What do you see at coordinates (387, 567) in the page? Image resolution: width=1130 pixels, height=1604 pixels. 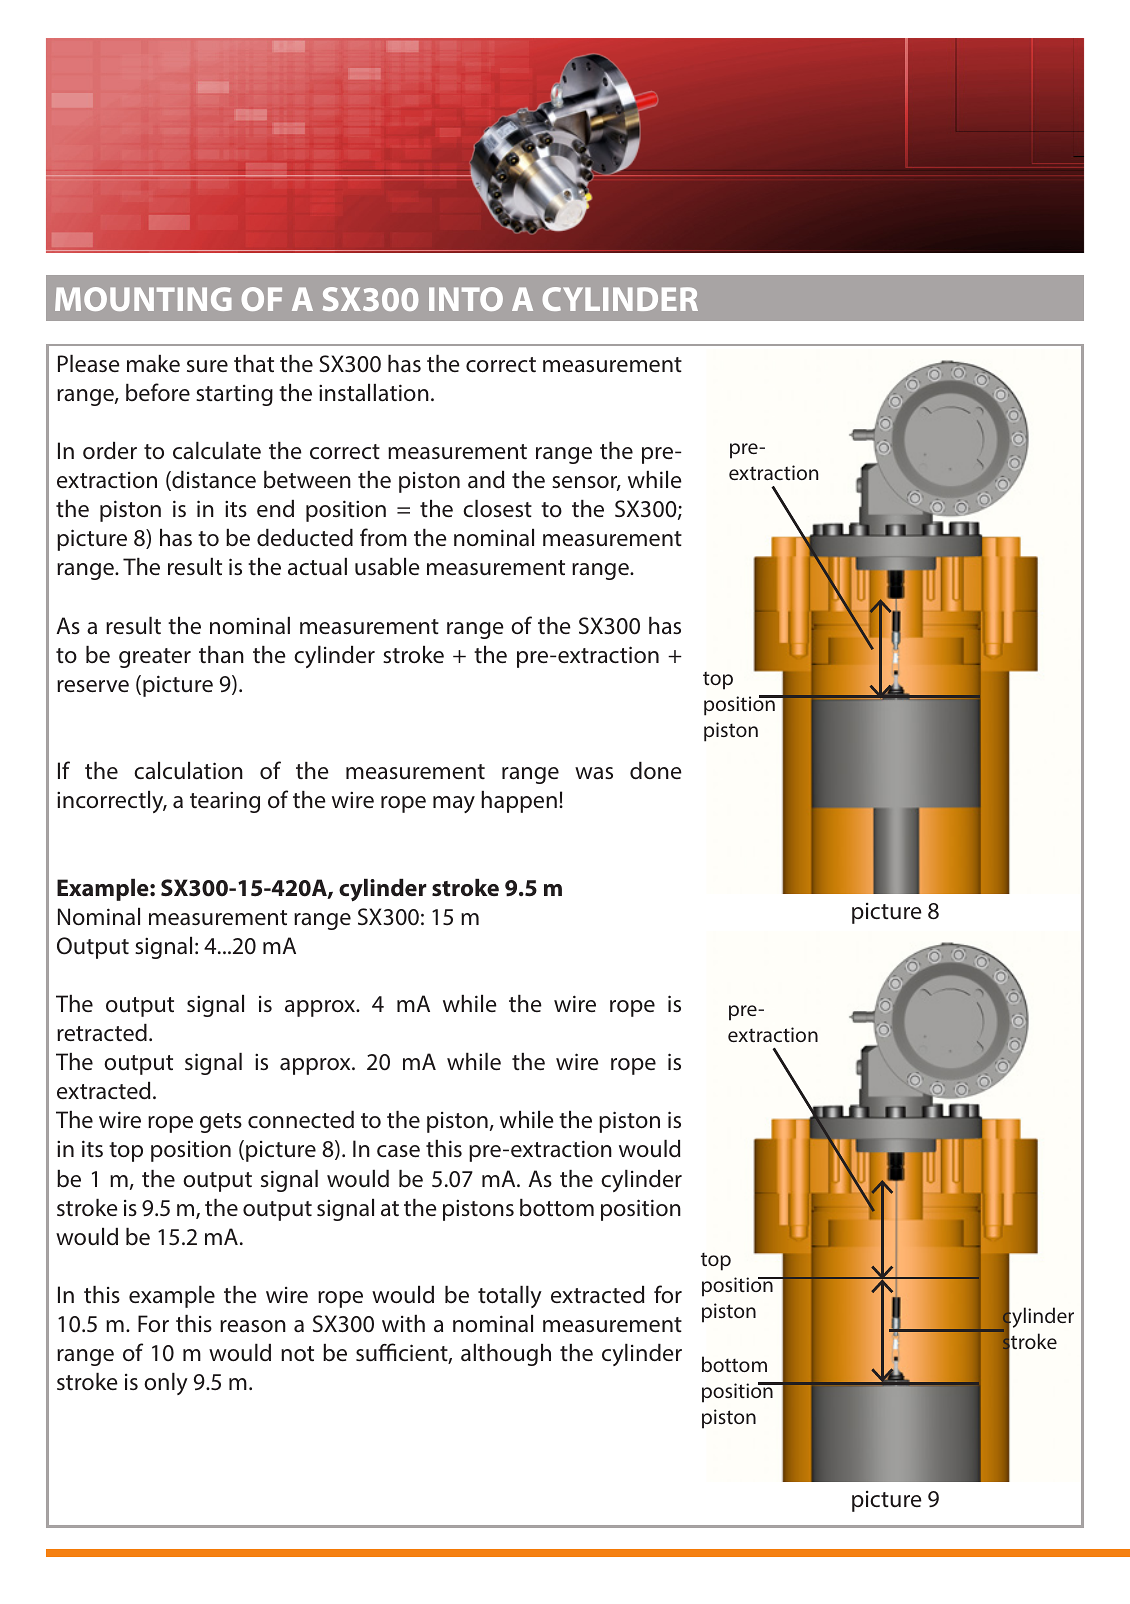 I see `usable` at bounding box center [387, 567].
